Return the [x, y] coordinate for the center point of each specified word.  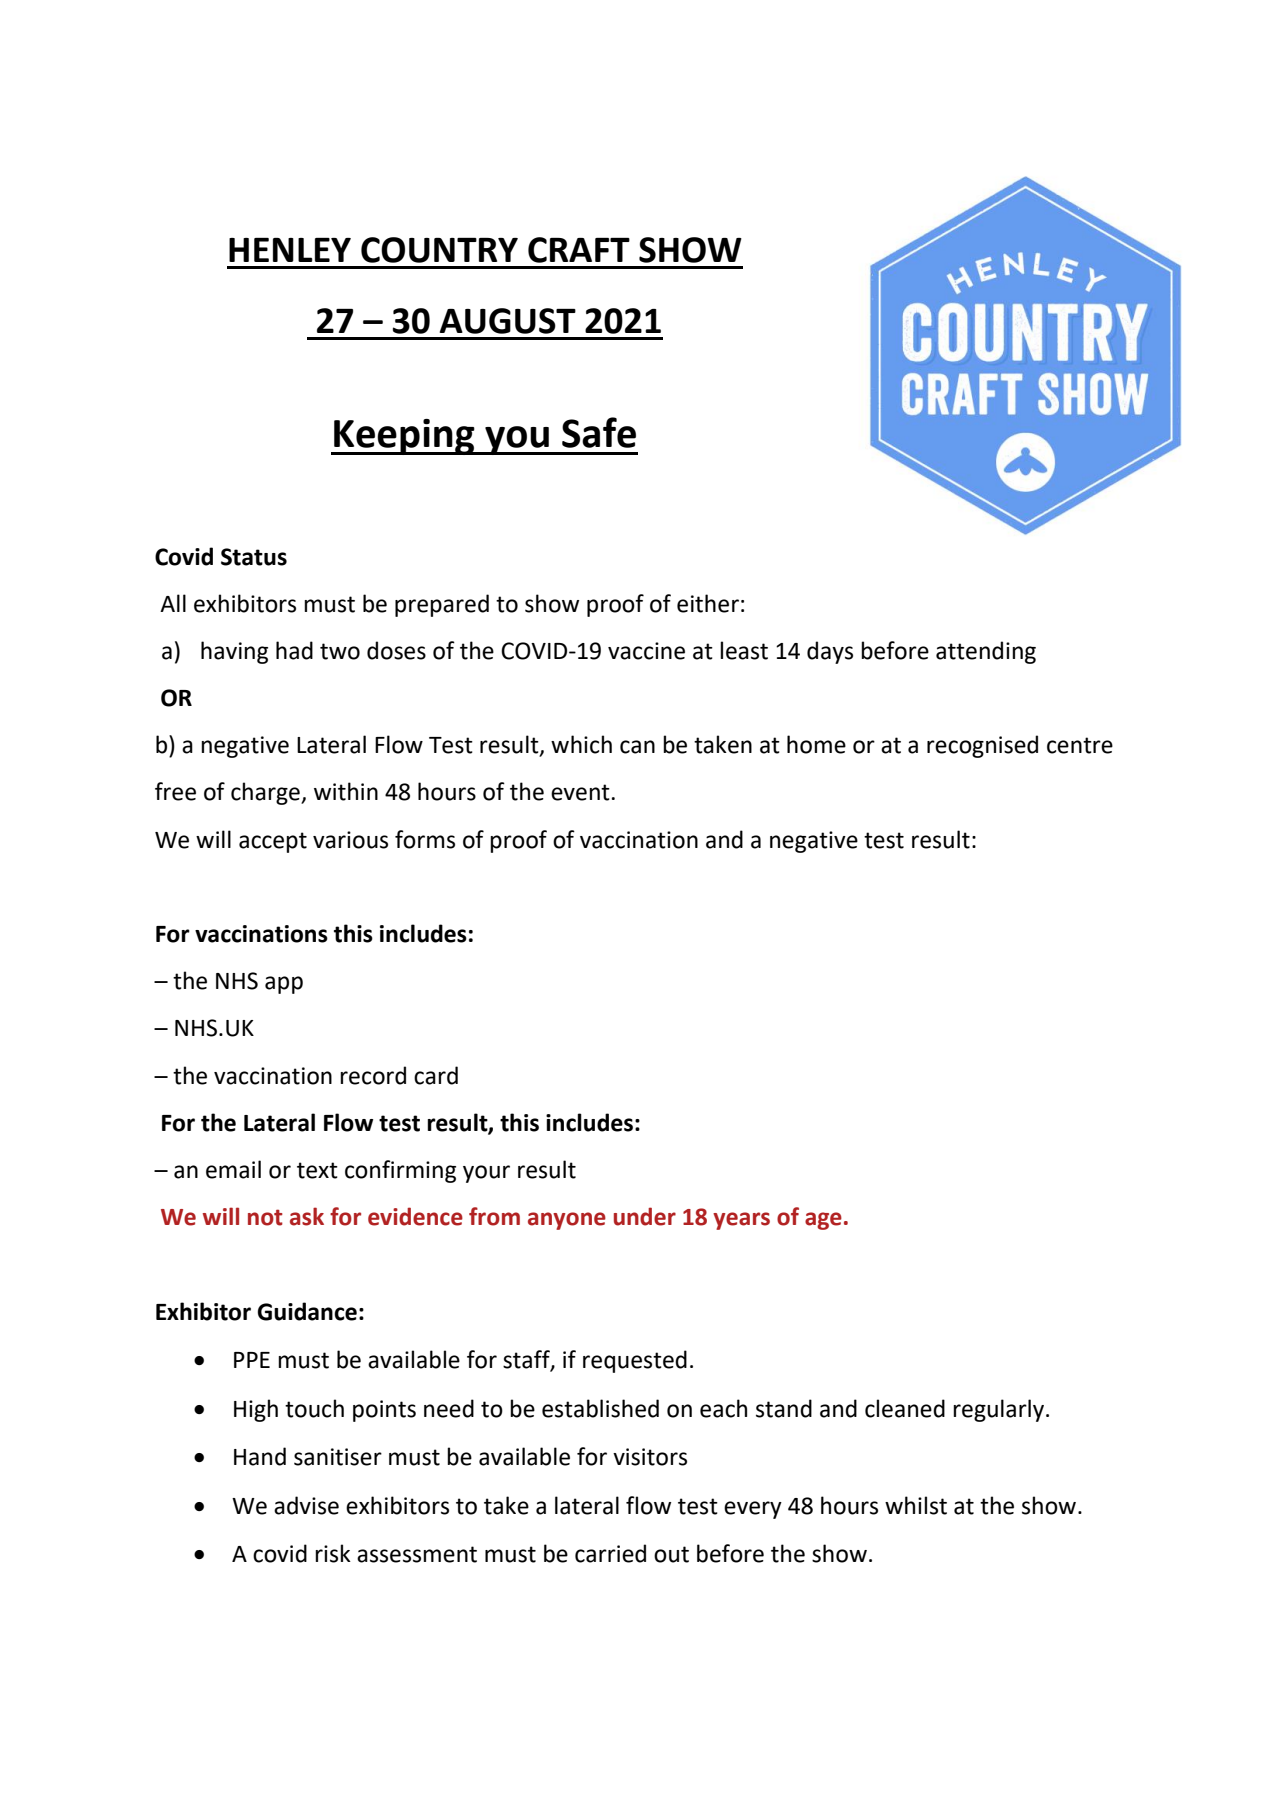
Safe [599, 432]
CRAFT [579, 250]
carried [610, 1553]
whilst [916, 1505]
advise [306, 1505]
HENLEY [290, 250]
